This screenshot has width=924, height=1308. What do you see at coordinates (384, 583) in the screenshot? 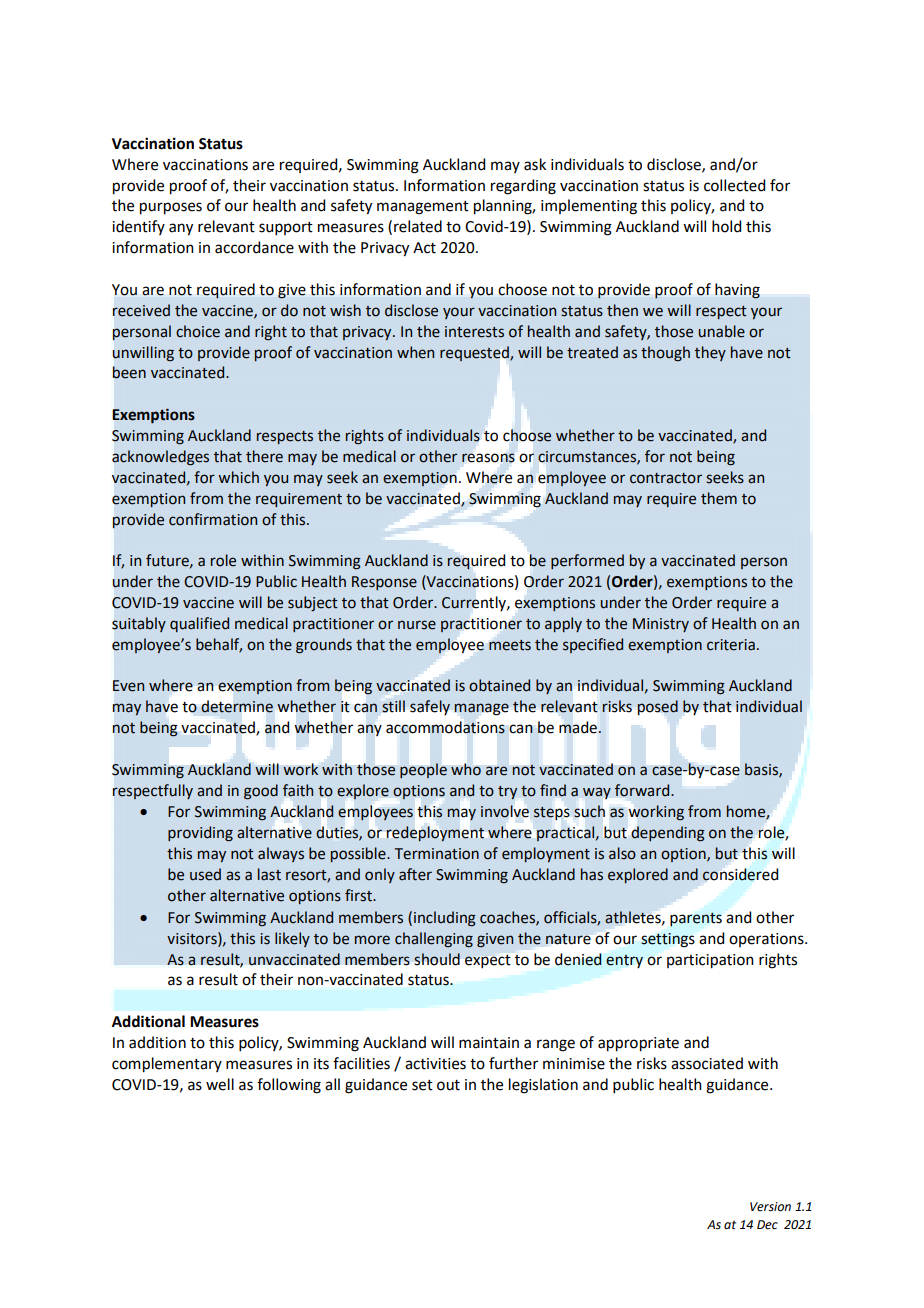
I see `Response` at bounding box center [384, 583].
